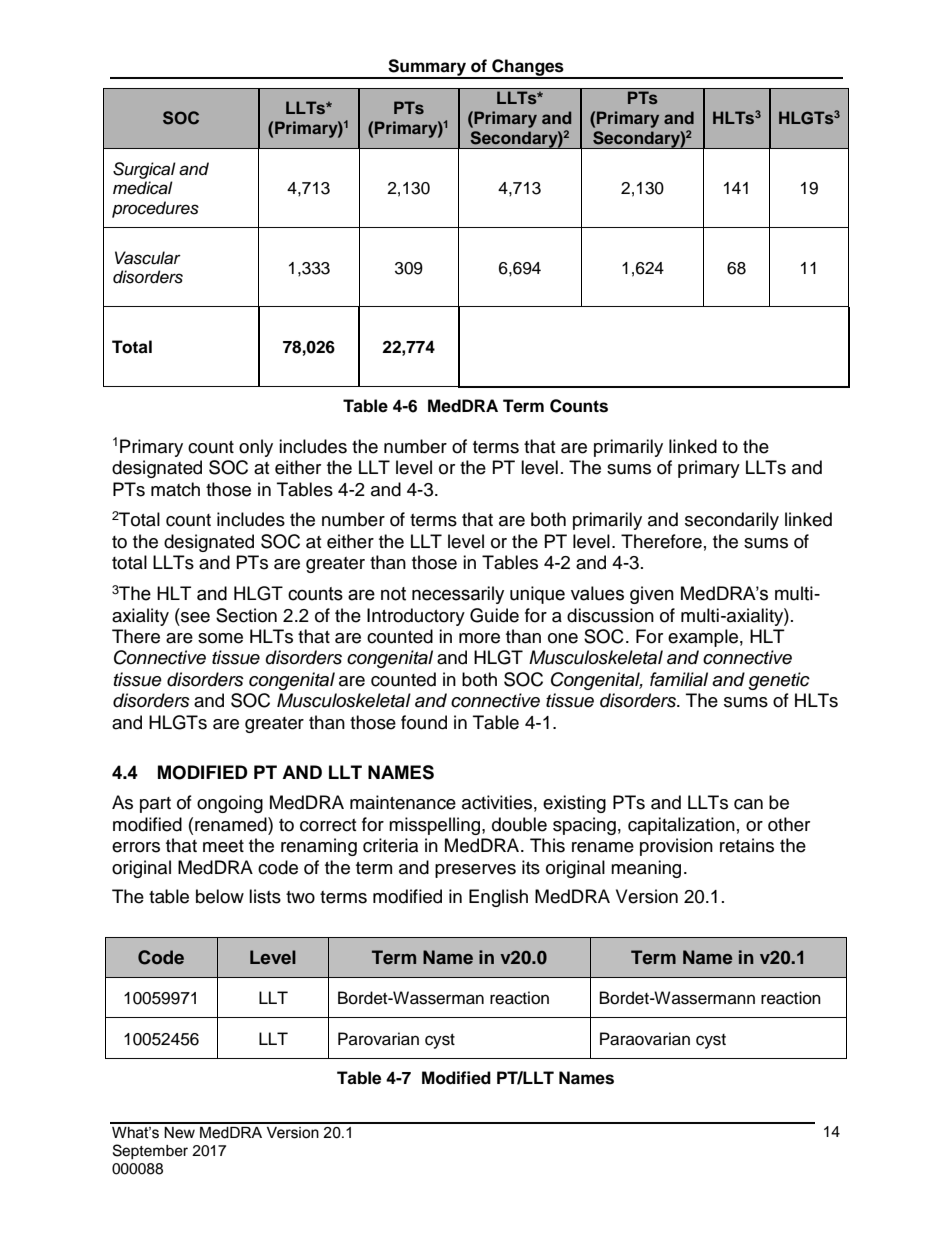 The image size is (952, 1233). What do you see at coordinates (528, 68) in the screenshot?
I see `Changes` at bounding box center [528, 68].
